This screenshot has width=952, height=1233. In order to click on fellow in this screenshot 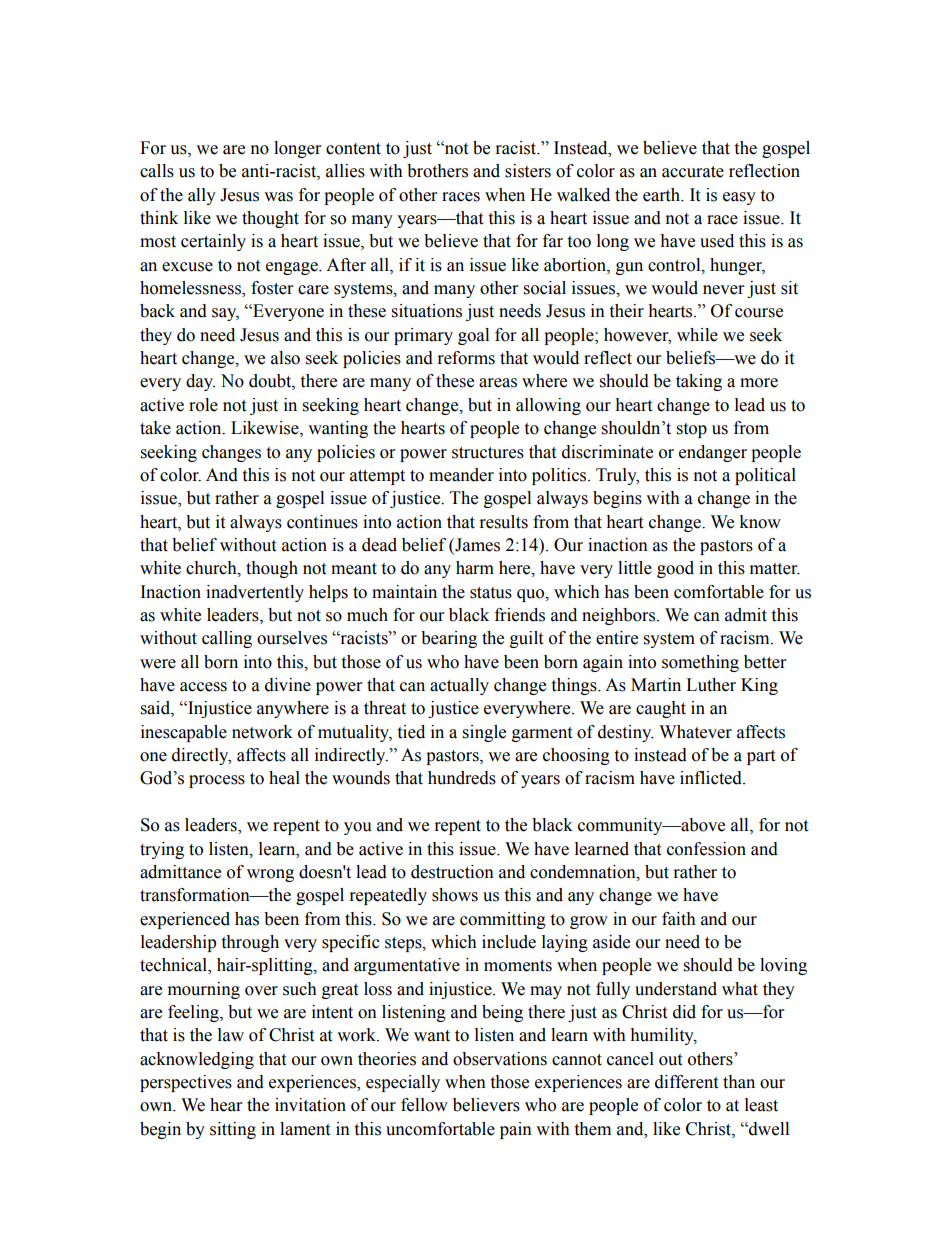, I will do `click(424, 1105)`.
